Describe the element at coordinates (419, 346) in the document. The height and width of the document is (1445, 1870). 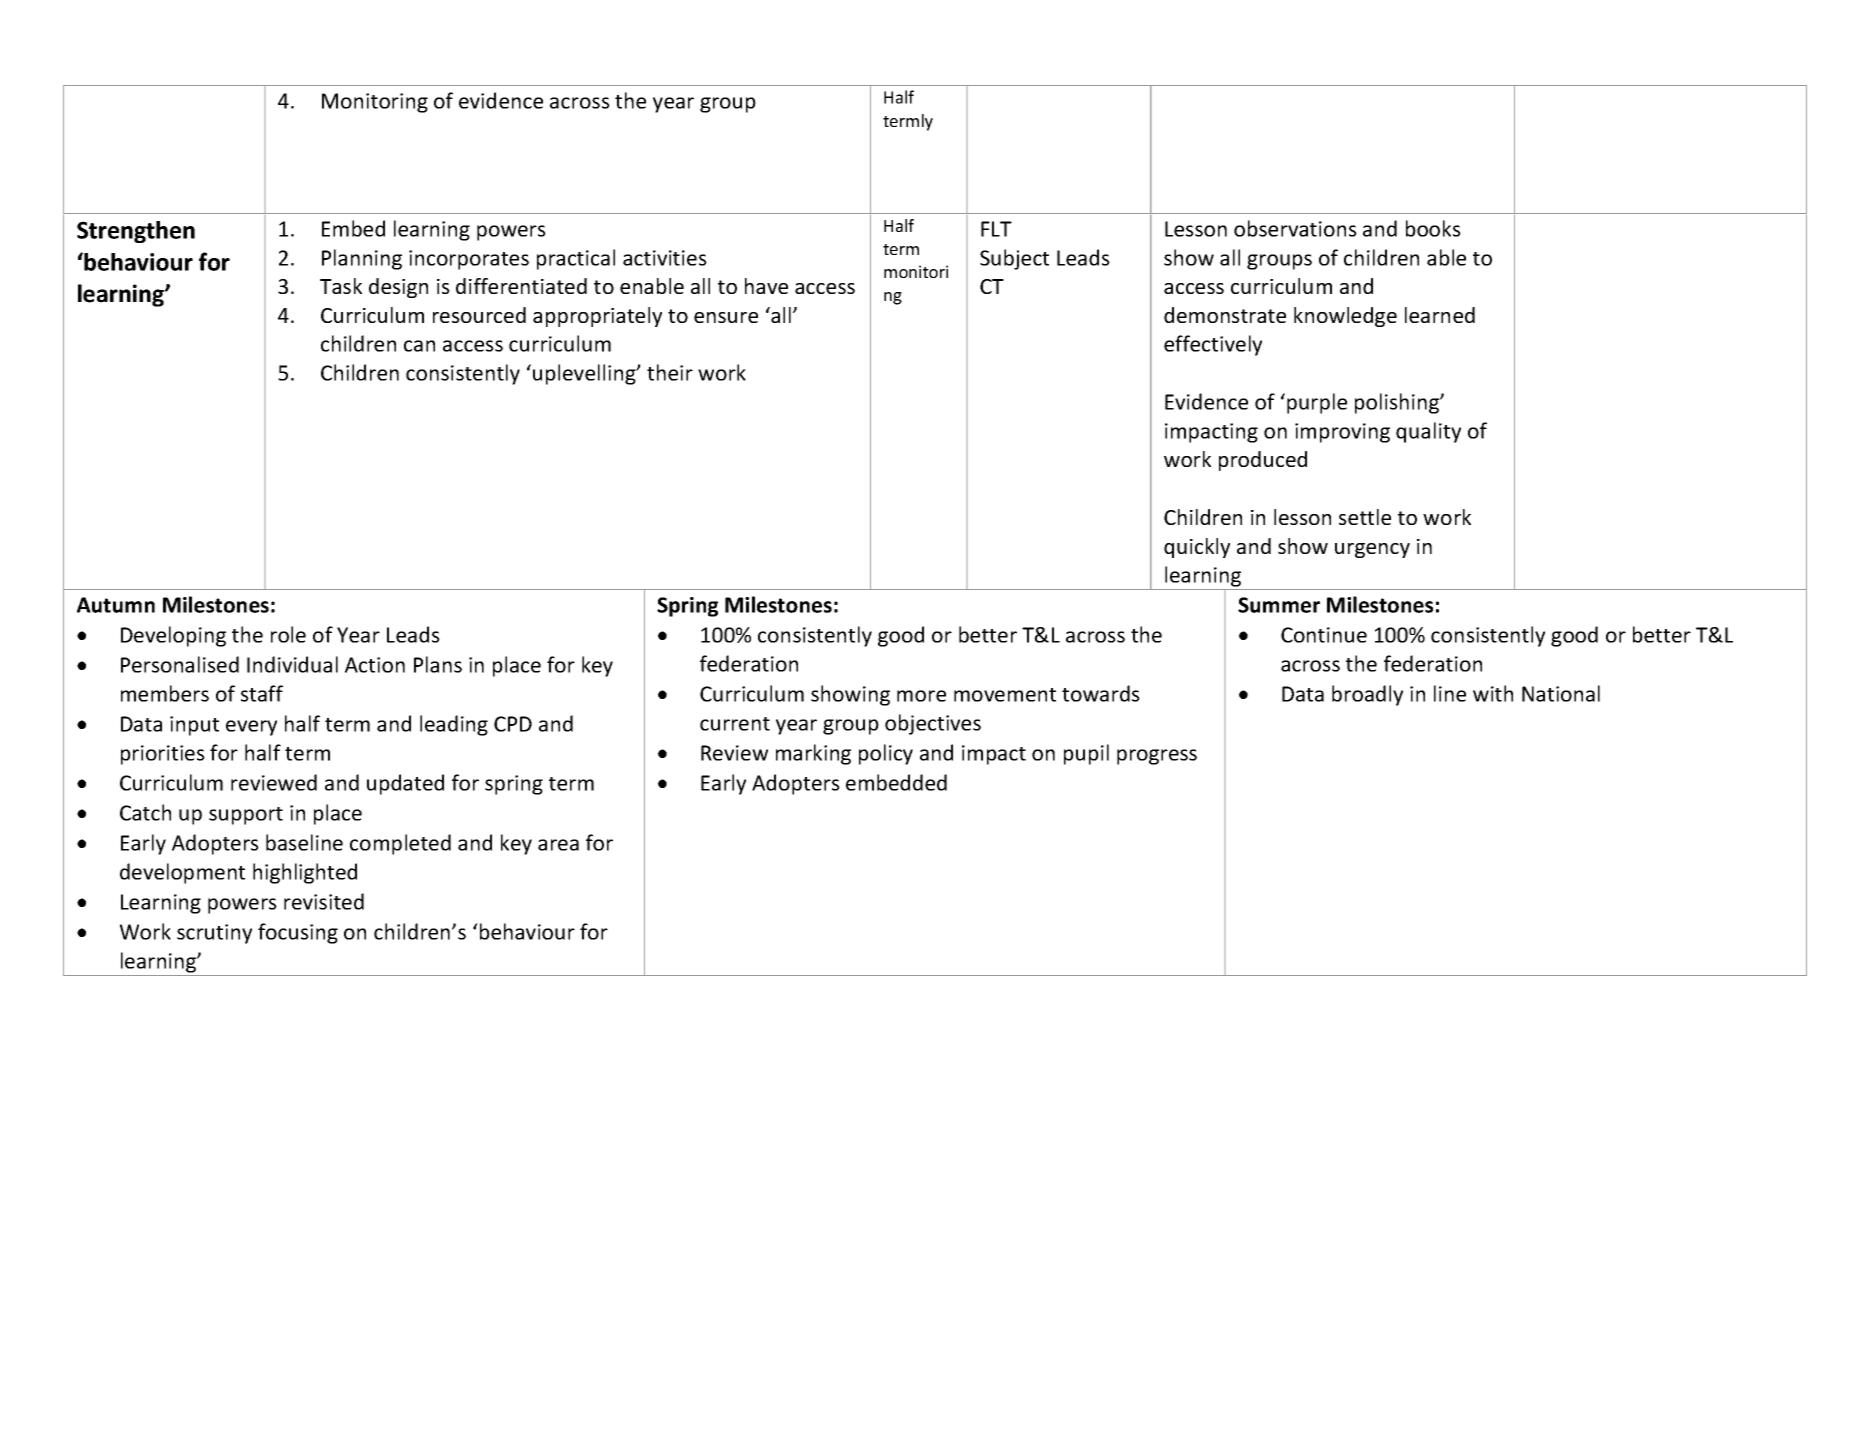
I see `can` at that location.
